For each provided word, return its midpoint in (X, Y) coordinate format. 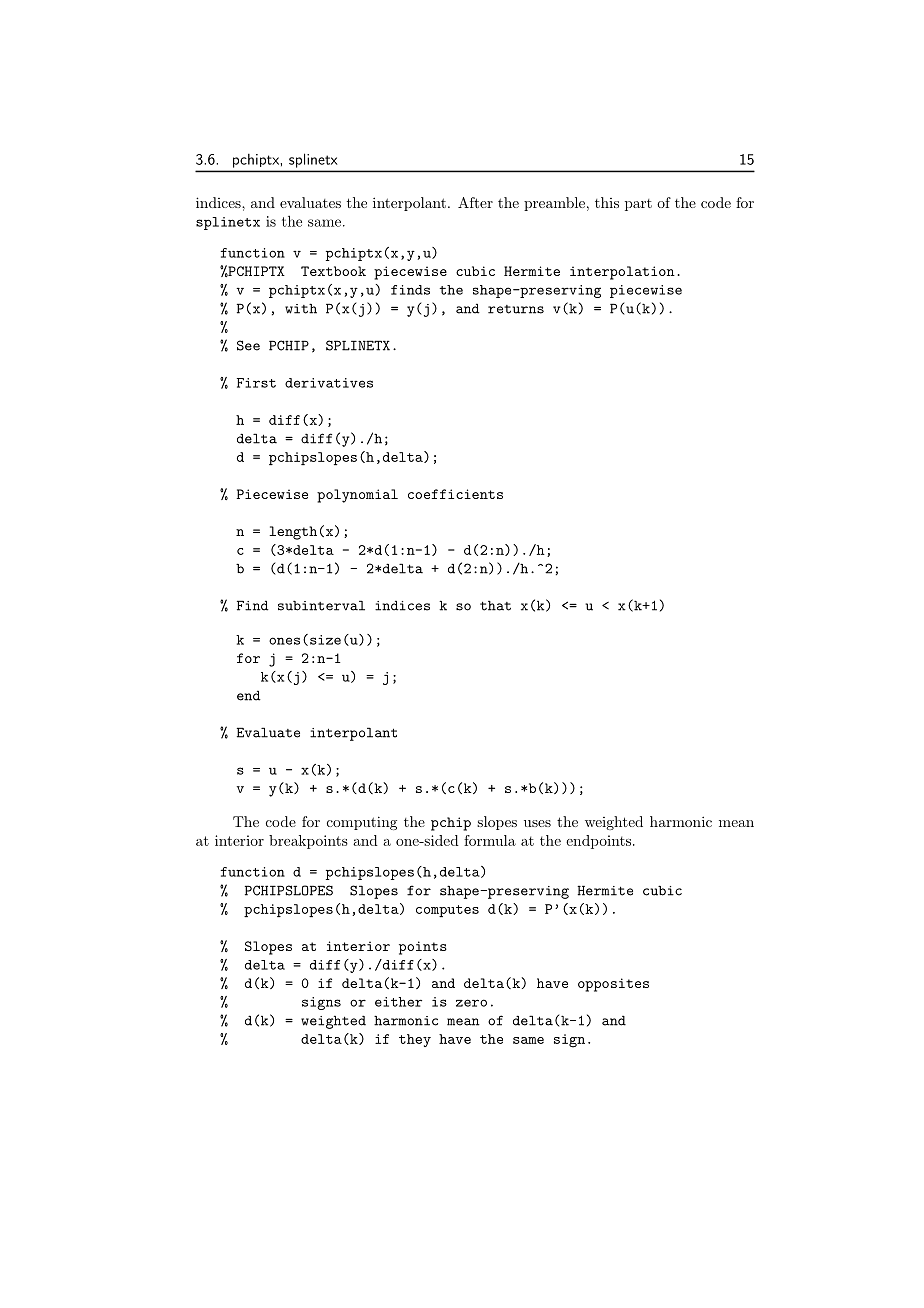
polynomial (357, 496)
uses (537, 823)
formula (490, 840)
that (495, 606)
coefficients (455, 494)
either (398, 1002)
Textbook (333, 271)
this (607, 202)
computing (362, 823)
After (475, 202)
